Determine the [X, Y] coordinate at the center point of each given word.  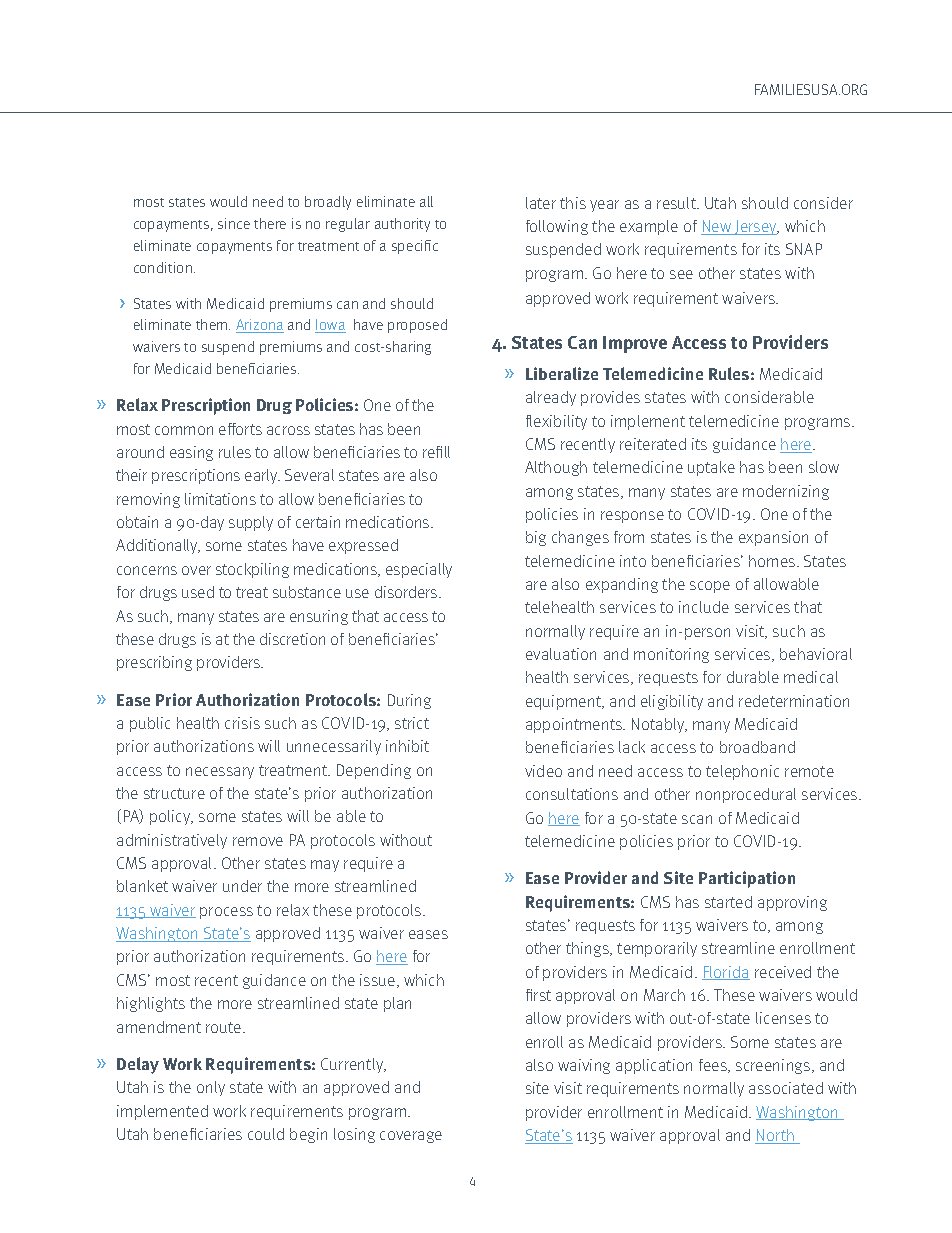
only [211, 1088]
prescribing [154, 663]
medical [811, 677]
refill [436, 452]
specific [415, 247]
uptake [711, 468]
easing [191, 453]
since [234, 223]
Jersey [756, 227]
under [242, 886]
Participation [747, 879]
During [409, 701]
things [588, 949]
